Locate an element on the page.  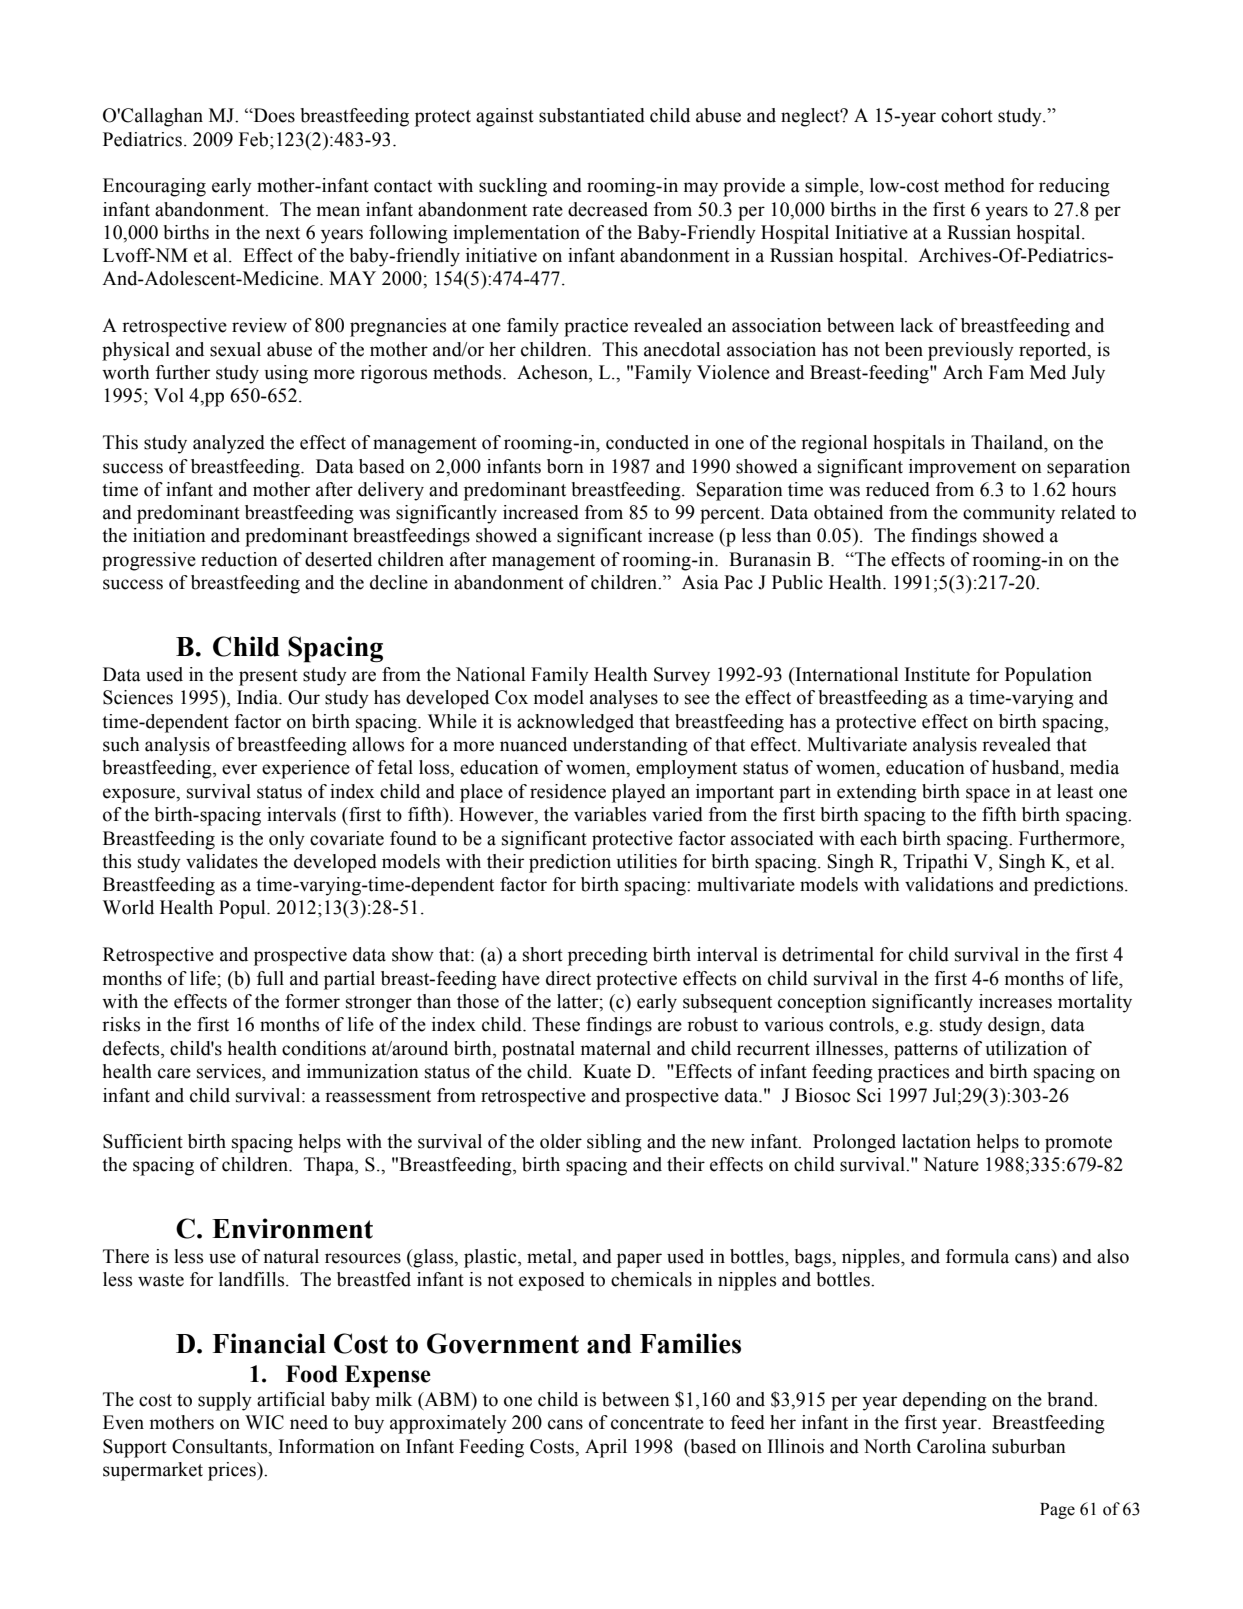
only is located at coordinates (287, 840).
